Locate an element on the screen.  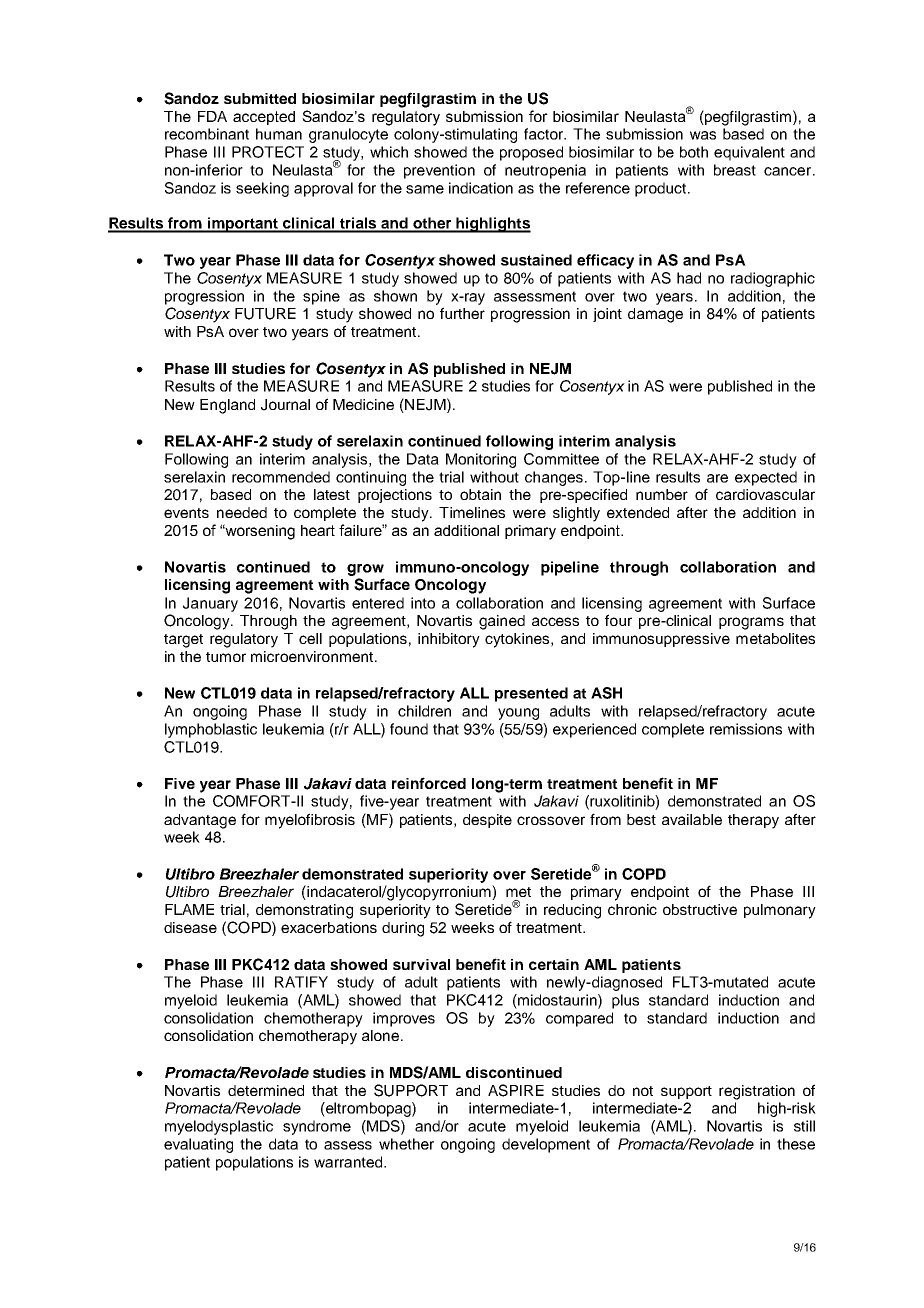
myelodysplastic is located at coordinates (219, 1127).
